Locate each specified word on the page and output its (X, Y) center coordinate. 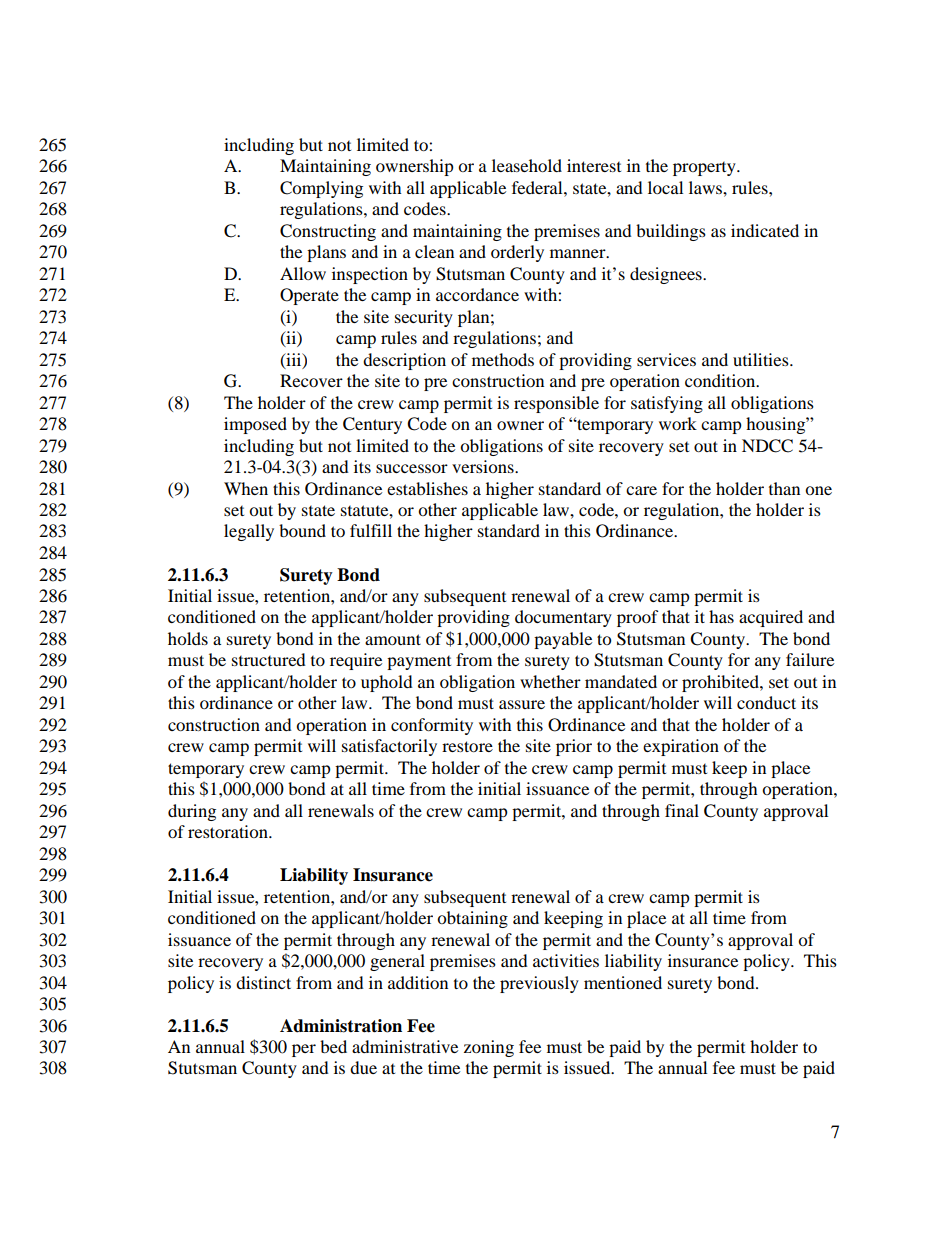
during (192, 812)
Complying (321, 189)
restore (467, 746)
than (784, 488)
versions (484, 466)
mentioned (623, 982)
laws (706, 187)
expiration (681, 747)
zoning (489, 1048)
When (246, 488)
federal (538, 187)
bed (333, 1046)
